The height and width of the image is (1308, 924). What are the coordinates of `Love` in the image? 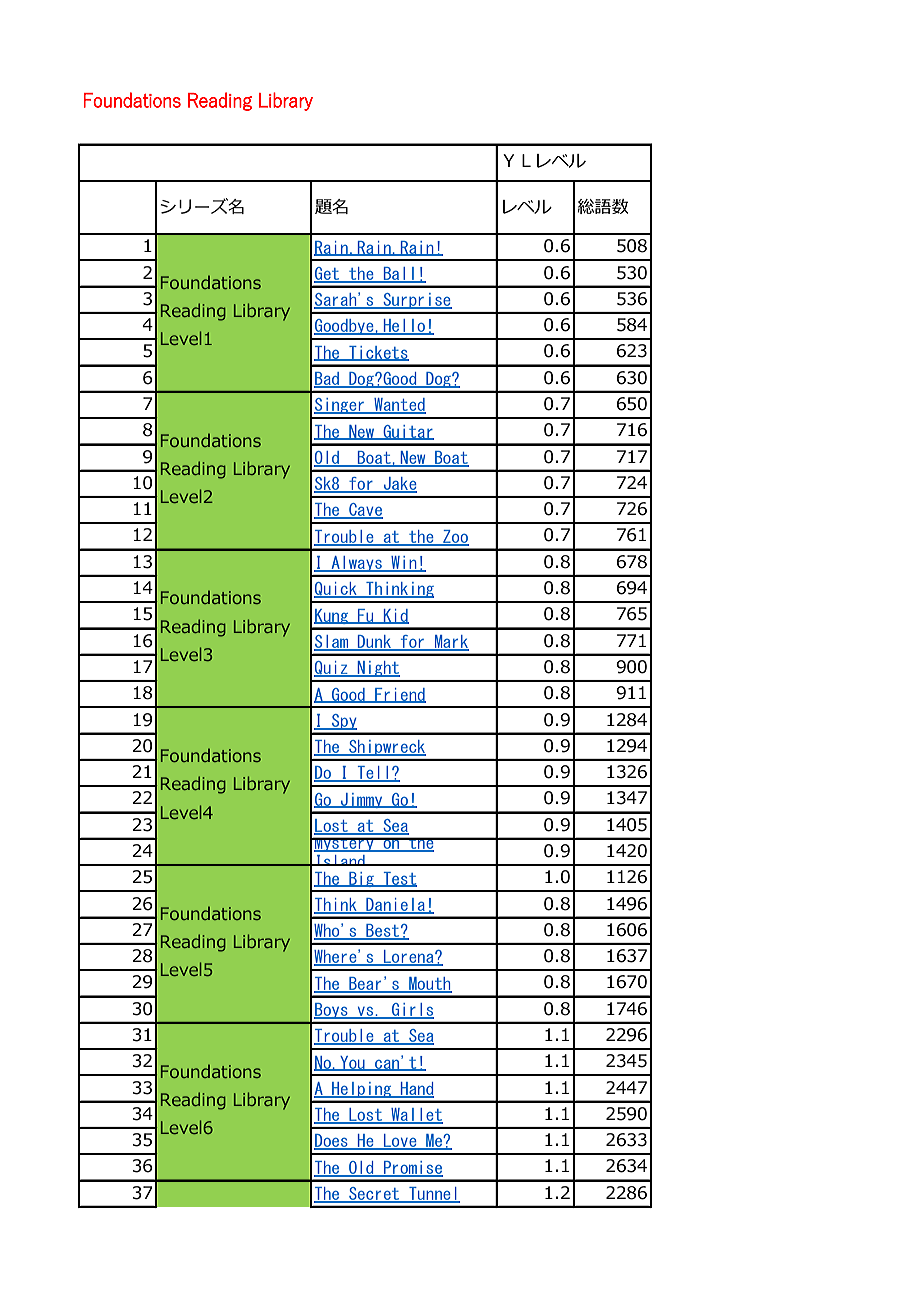 It's located at (400, 1142).
